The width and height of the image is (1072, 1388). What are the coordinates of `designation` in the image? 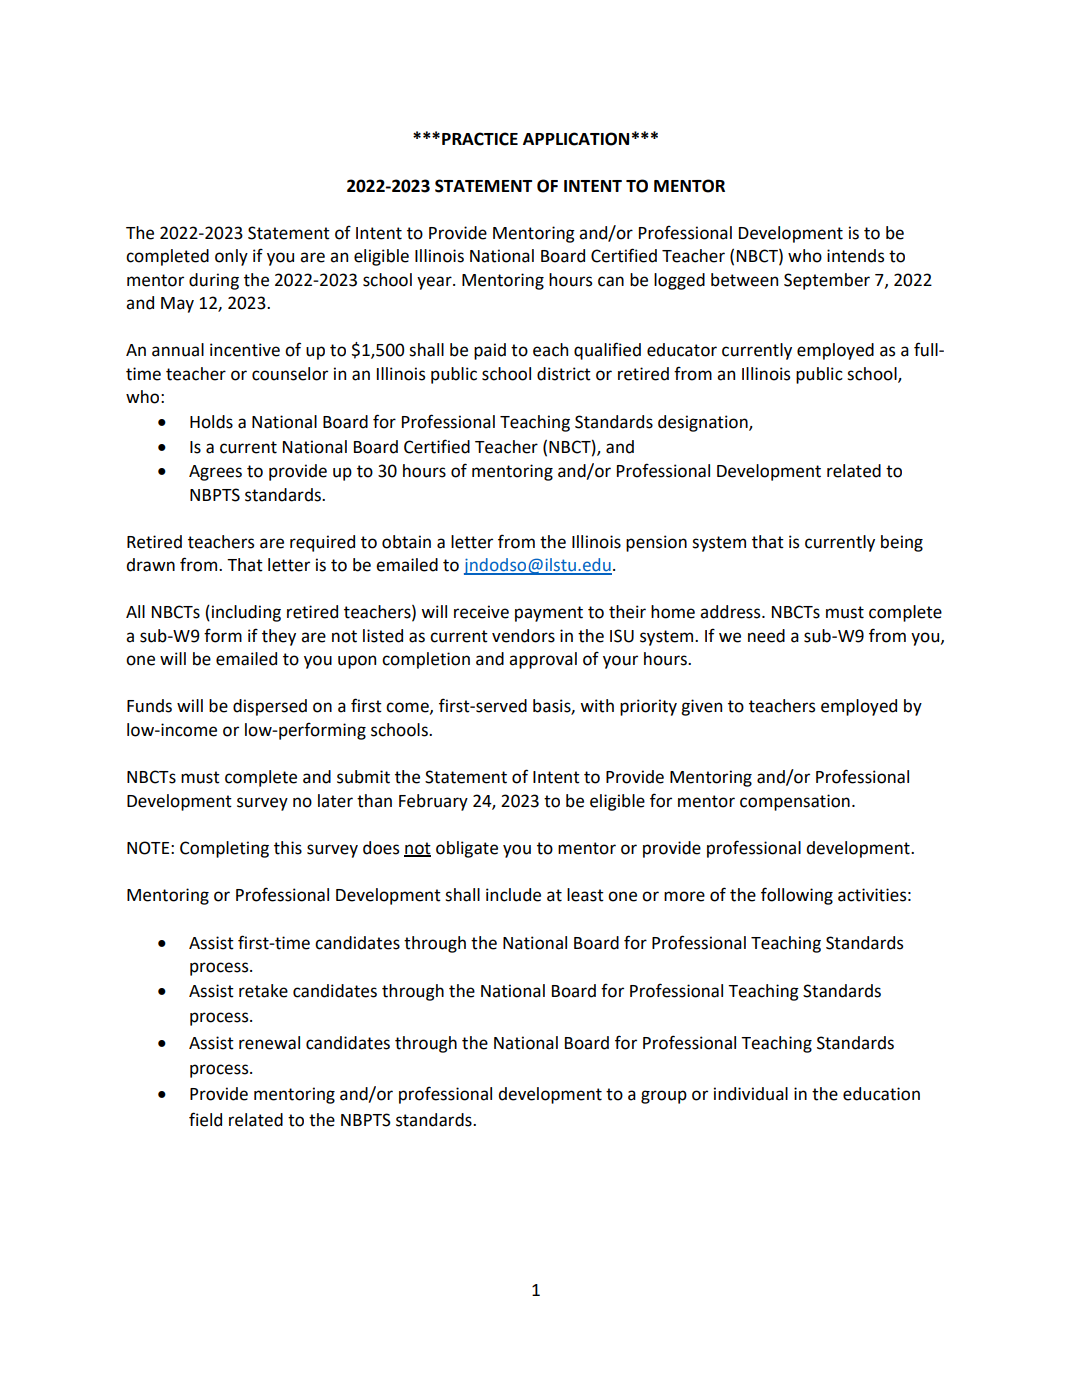 It's located at (704, 423).
